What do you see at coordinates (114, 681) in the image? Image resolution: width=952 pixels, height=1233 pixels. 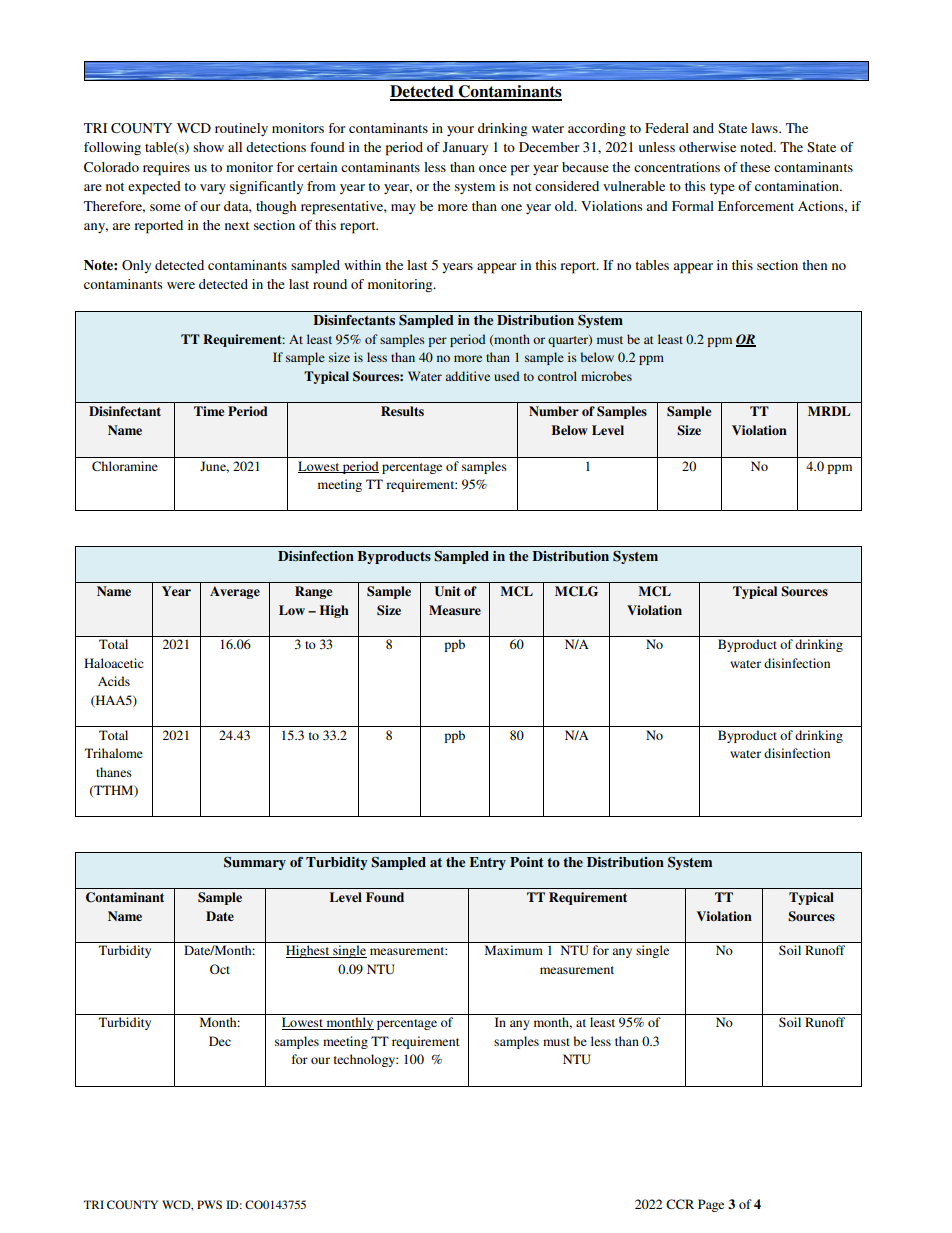 I see `Acids` at bounding box center [114, 681].
